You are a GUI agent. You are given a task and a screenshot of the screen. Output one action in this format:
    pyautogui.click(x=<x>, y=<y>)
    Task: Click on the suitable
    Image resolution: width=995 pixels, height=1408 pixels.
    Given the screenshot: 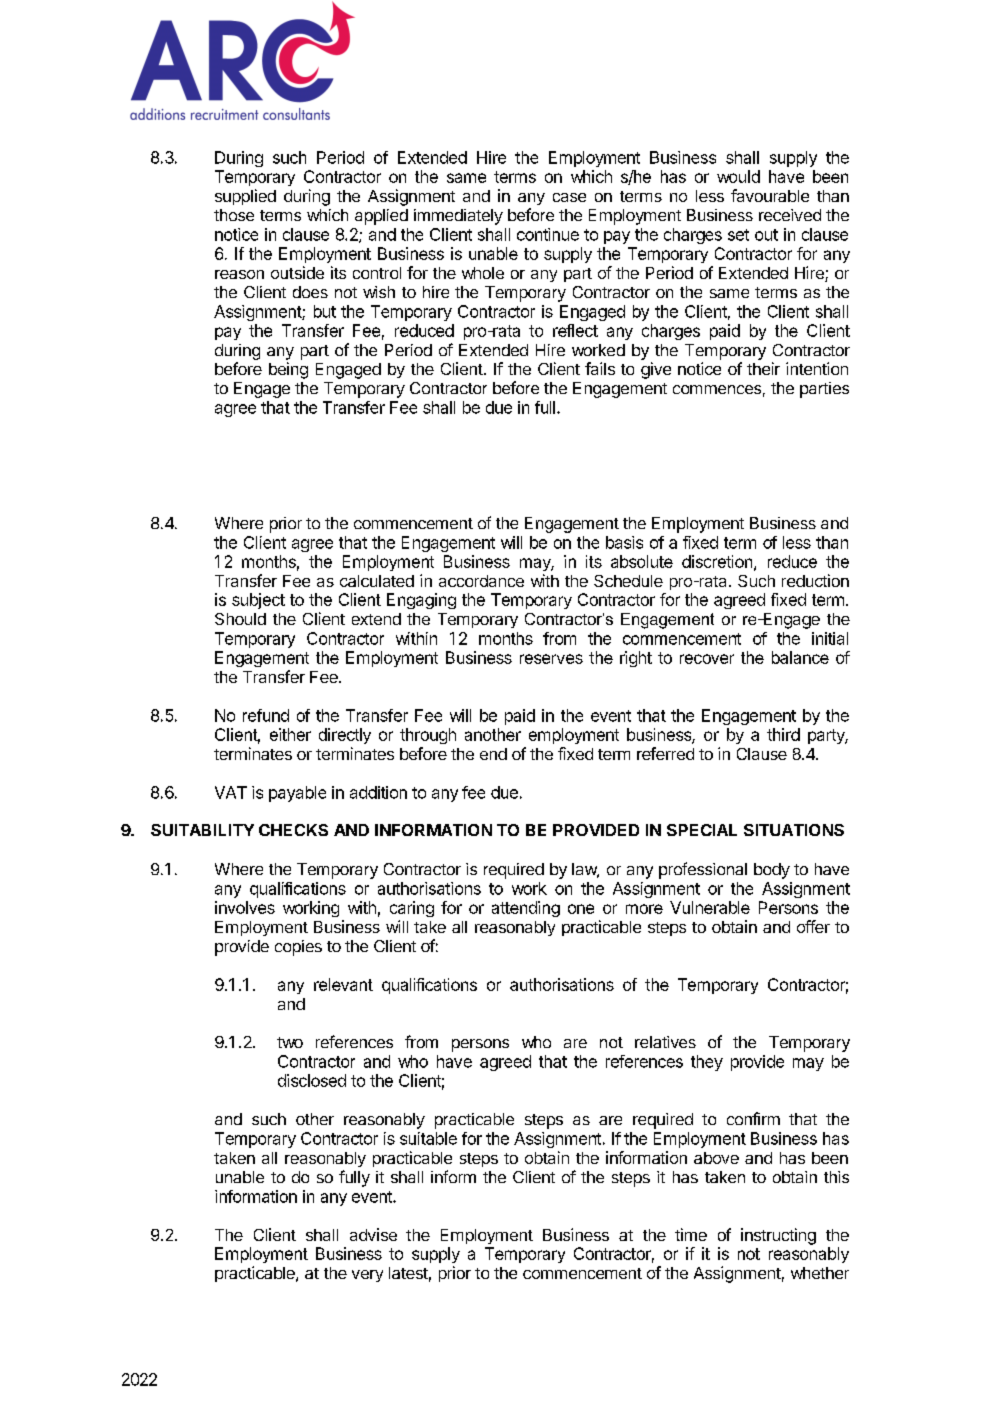 What is the action you would take?
    pyautogui.click(x=428, y=1138)
